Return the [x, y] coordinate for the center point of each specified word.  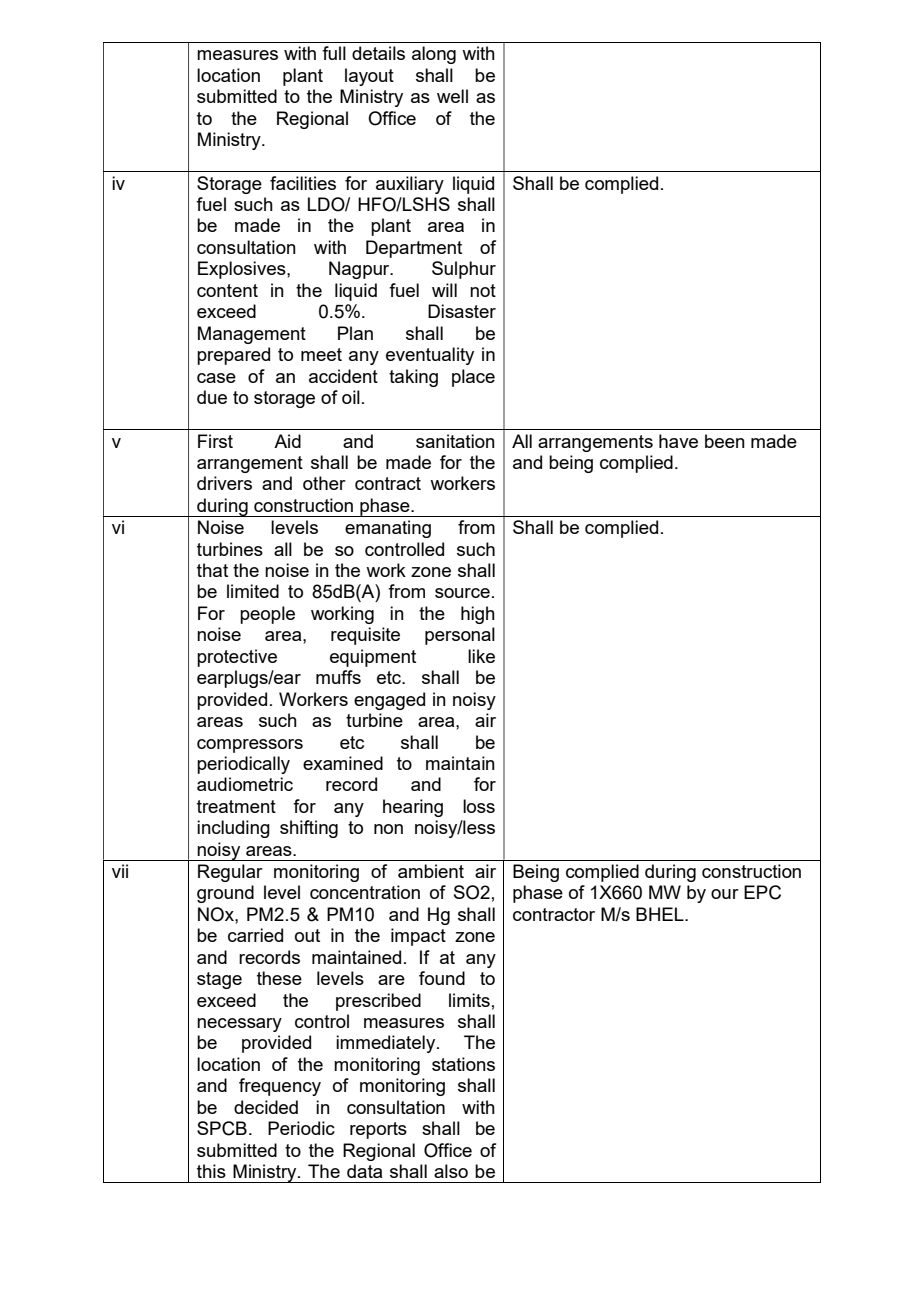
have [678, 441]
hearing [413, 808]
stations [463, 1064]
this [211, 1171]
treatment [236, 806]
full [334, 53]
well [452, 96]
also [451, 1171]
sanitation [455, 441]
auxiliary [410, 185]
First [215, 441]
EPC [762, 892]
